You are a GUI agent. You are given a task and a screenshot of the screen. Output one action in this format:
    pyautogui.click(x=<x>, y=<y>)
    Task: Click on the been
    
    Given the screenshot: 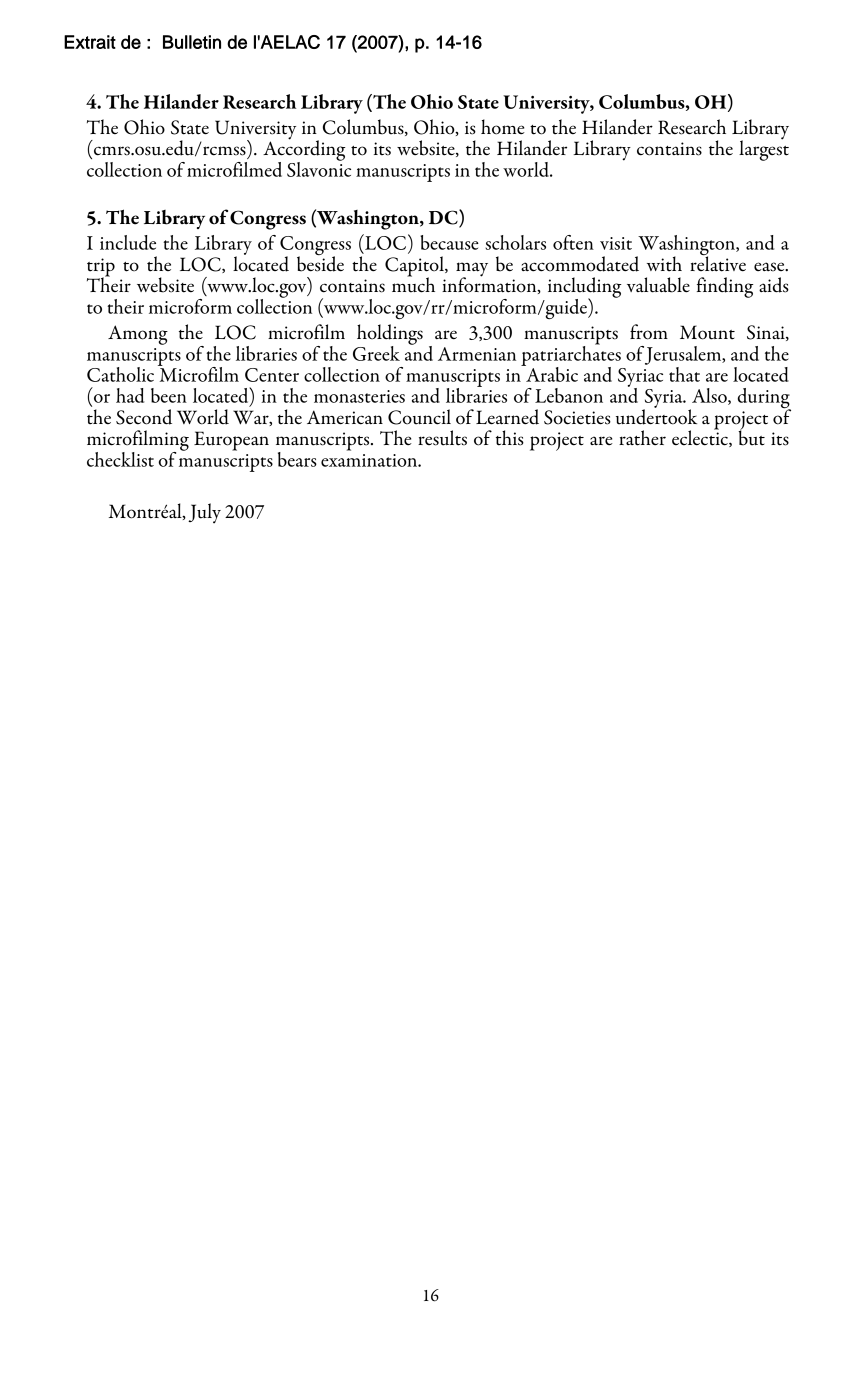 What is the action you would take?
    pyautogui.click(x=169, y=395)
